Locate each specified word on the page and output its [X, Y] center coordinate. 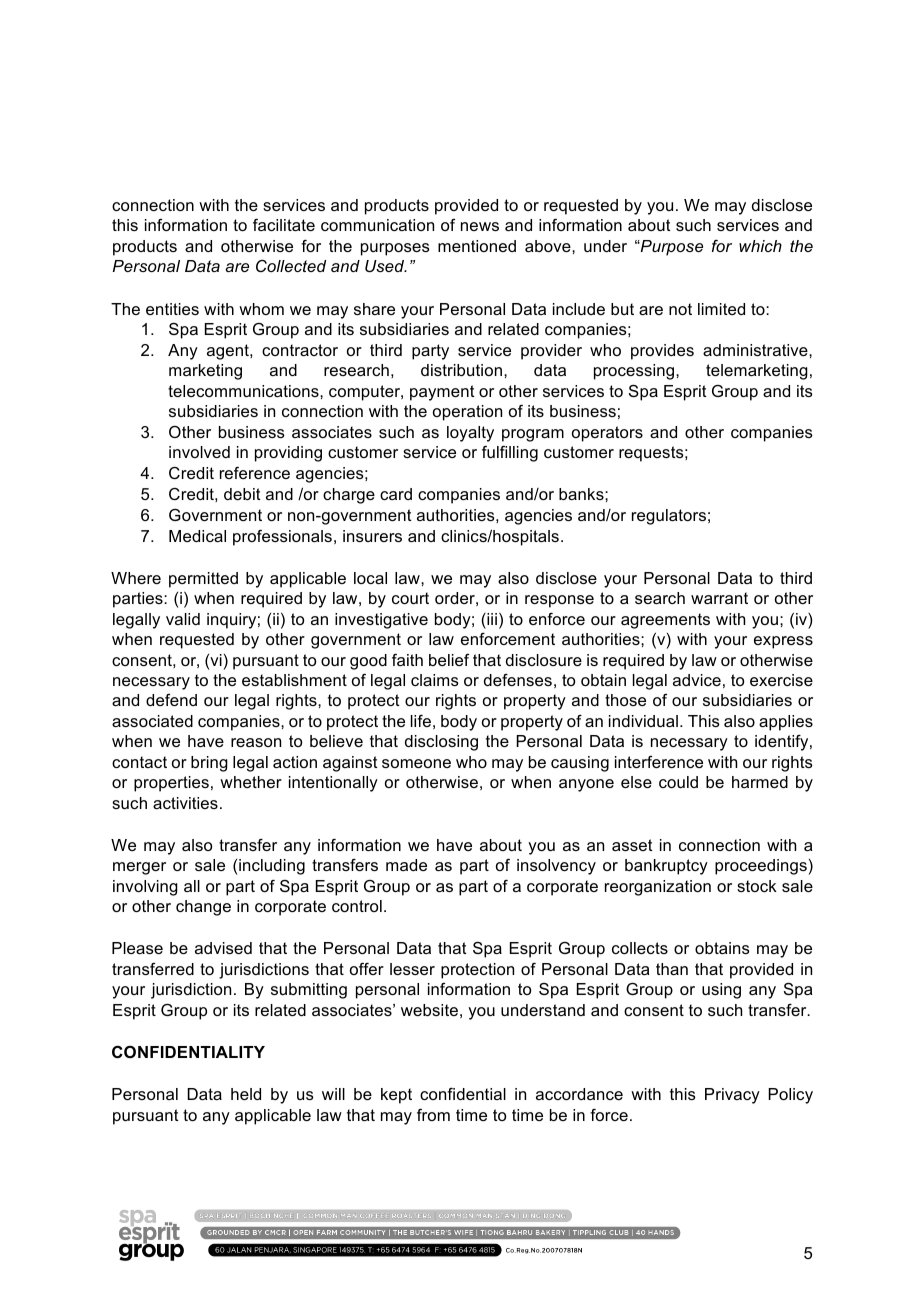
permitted [203, 580]
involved [199, 452]
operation [467, 413]
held [246, 1094]
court [410, 598]
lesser [412, 969]
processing [635, 372]
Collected [291, 265]
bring [209, 764]
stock [757, 886]
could [678, 782]
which [760, 246]
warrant [719, 598]
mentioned [477, 246]
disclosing [441, 743]
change [203, 908]
